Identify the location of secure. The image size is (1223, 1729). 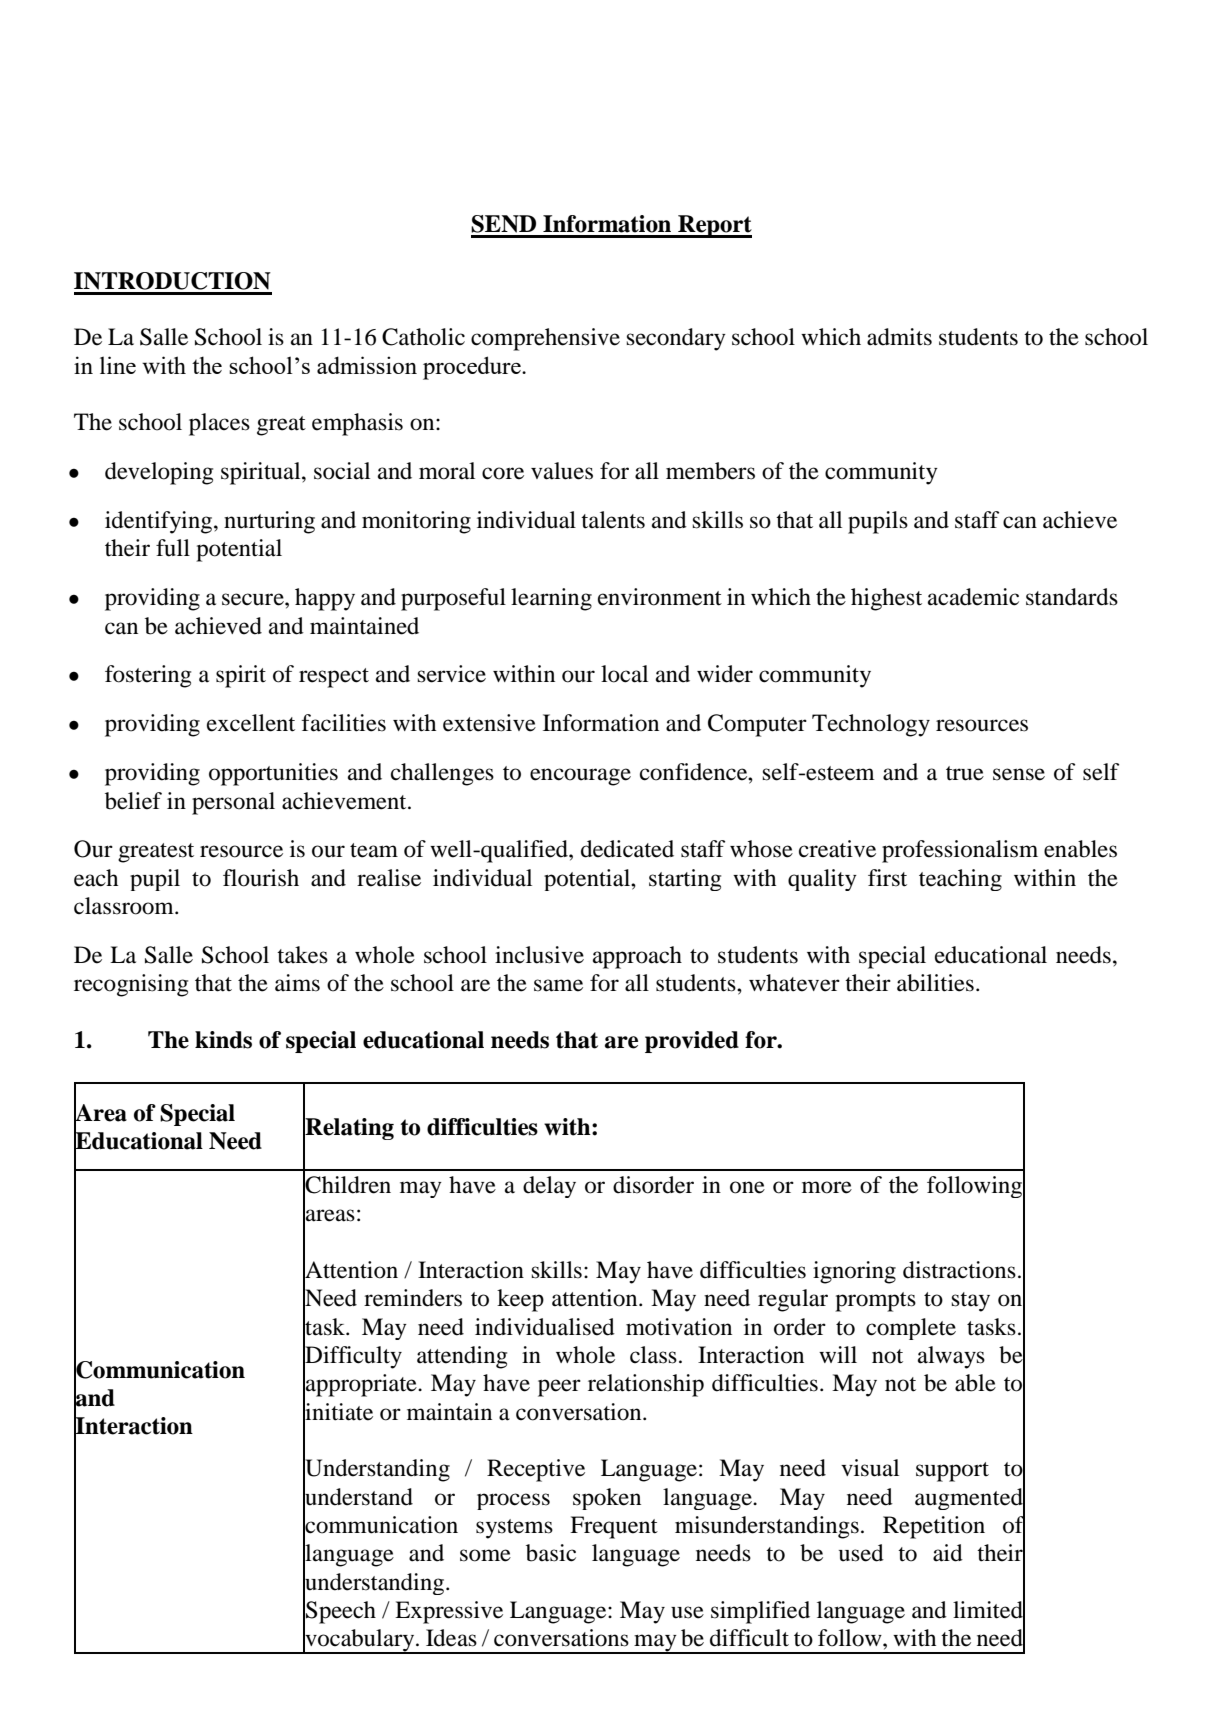
(254, 599).
